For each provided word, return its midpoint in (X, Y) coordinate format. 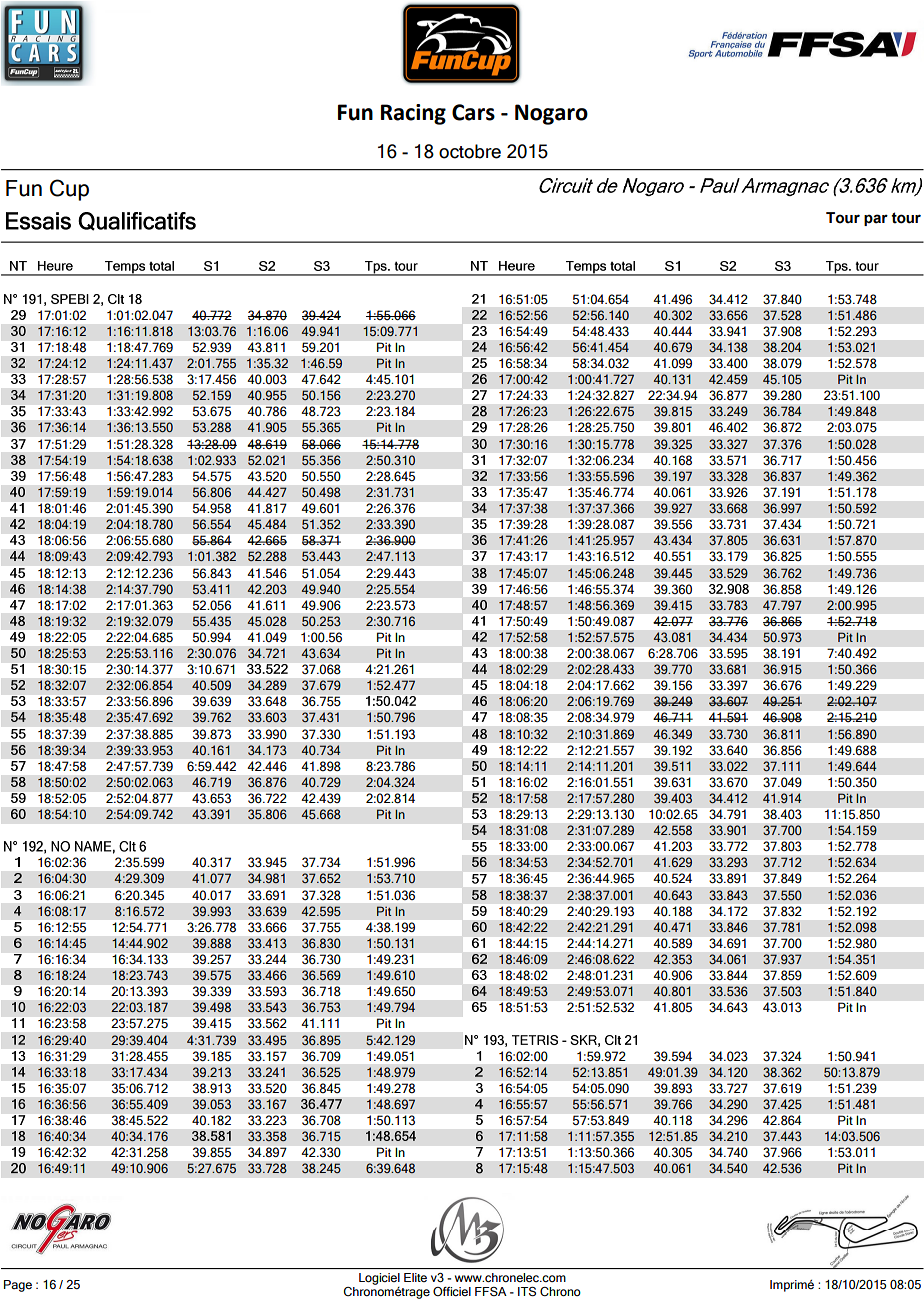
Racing (413, 114)
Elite (415, 1277)
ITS (527, 1291)
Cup (69, 190)
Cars (473, 112)
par (876, 220)
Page (18, 1286)
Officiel (452, 1291)
